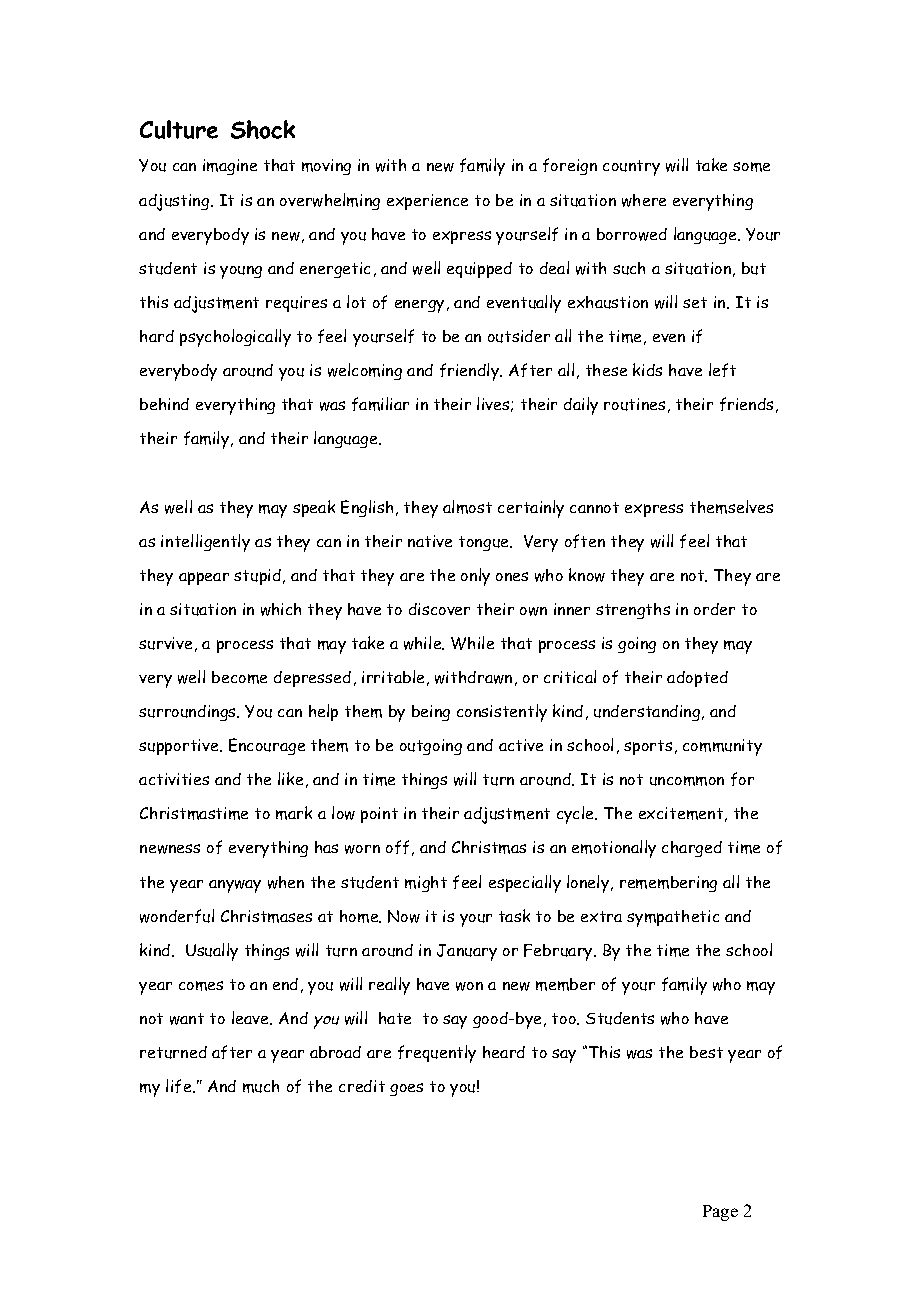 The height and width of the page is (1308, 924). What do you see at coordinates (406, 1089) in the page?
I see `goes` at bounding box center [406, 1089].
